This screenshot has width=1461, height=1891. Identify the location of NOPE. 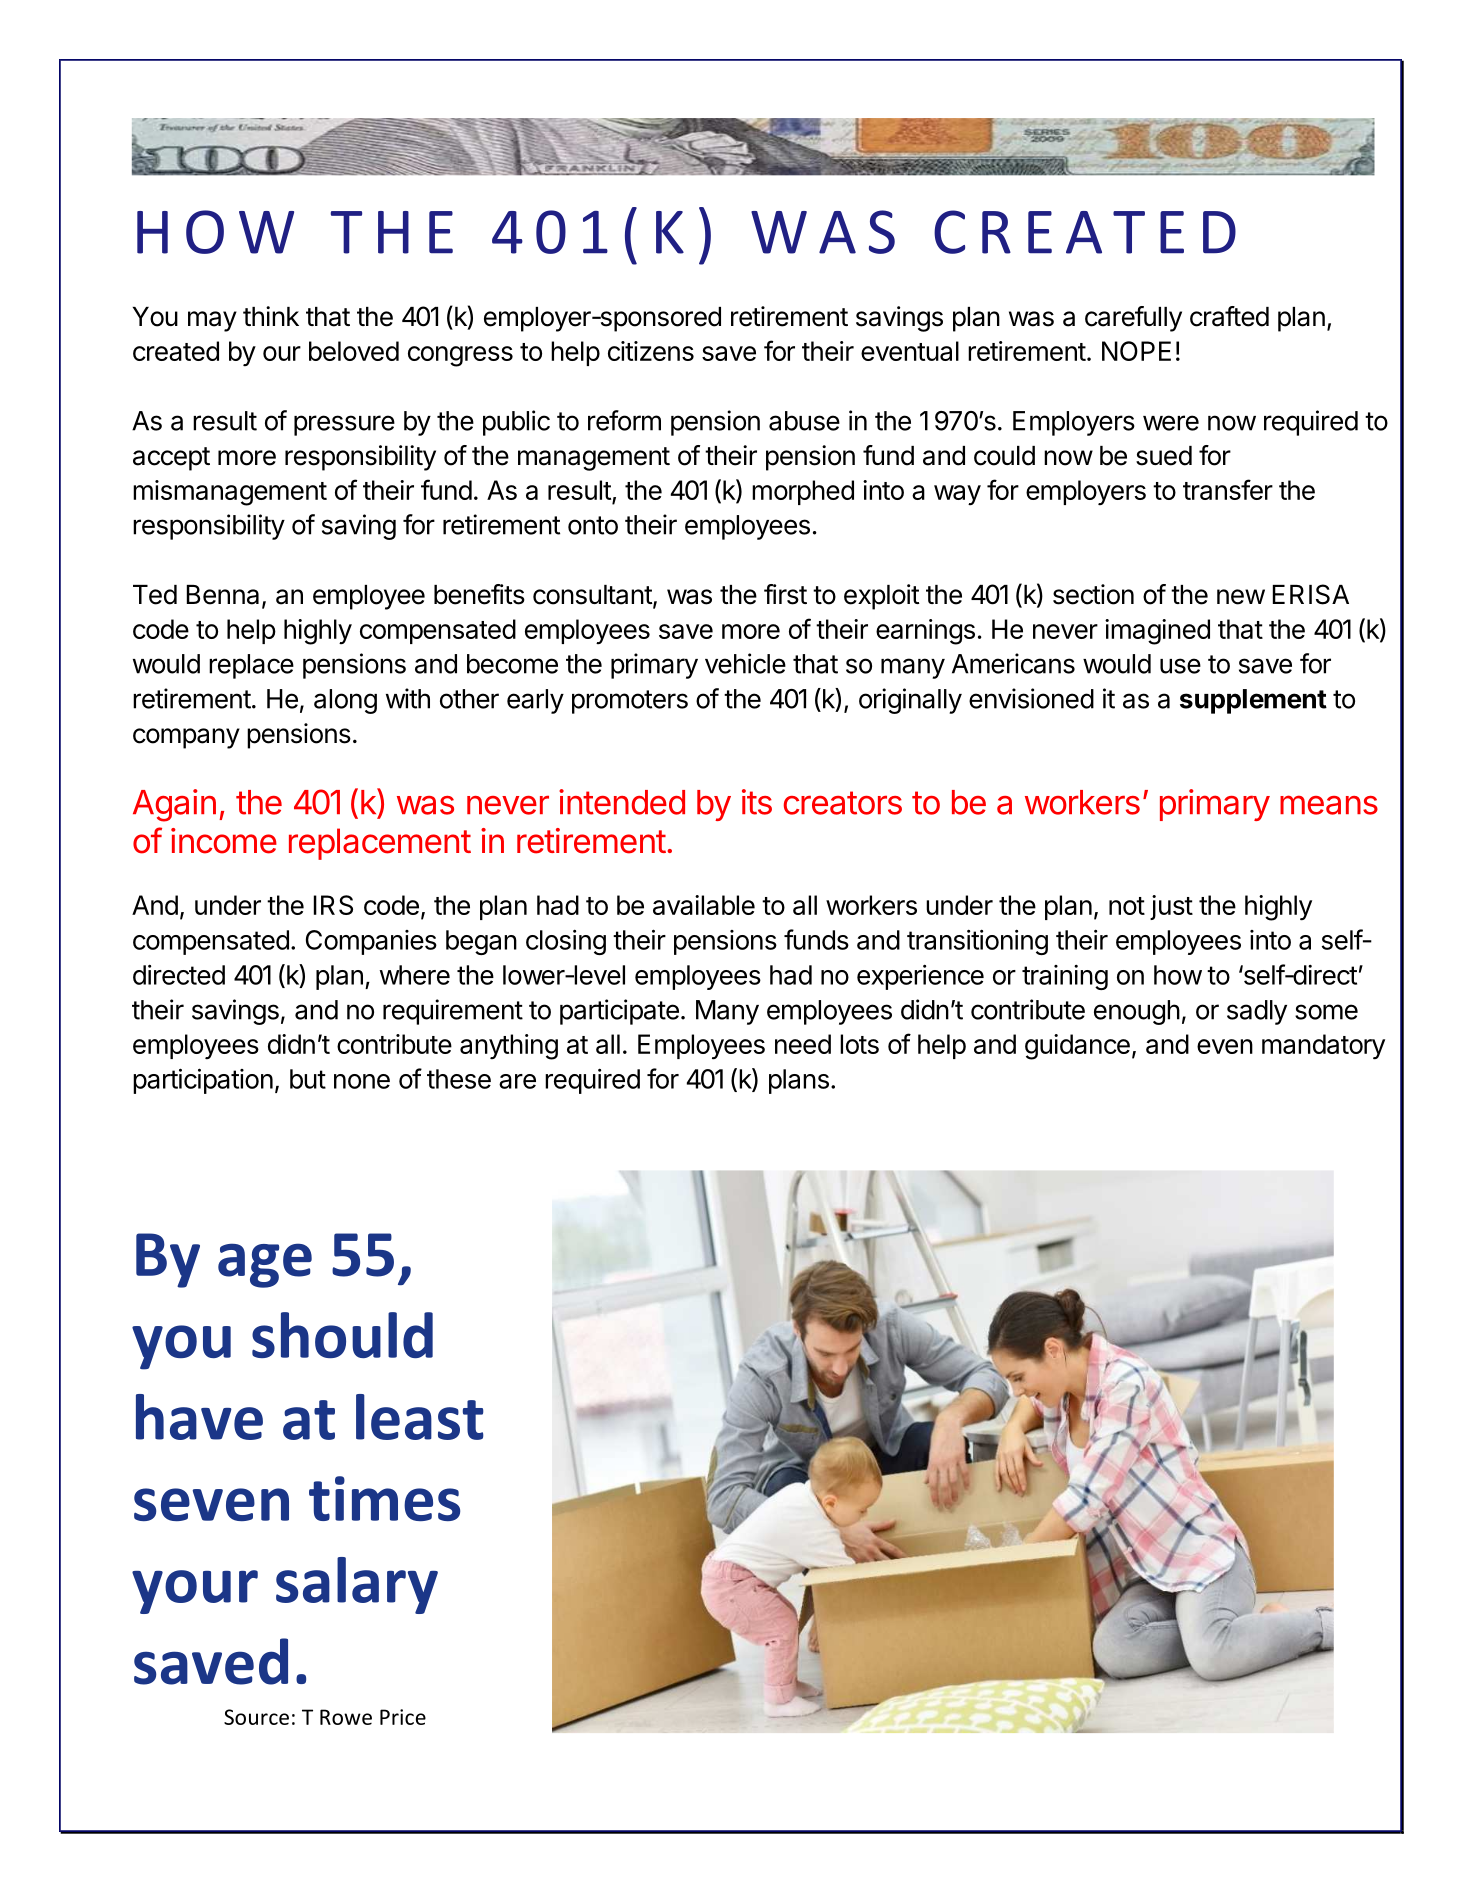
(1136, 351).
